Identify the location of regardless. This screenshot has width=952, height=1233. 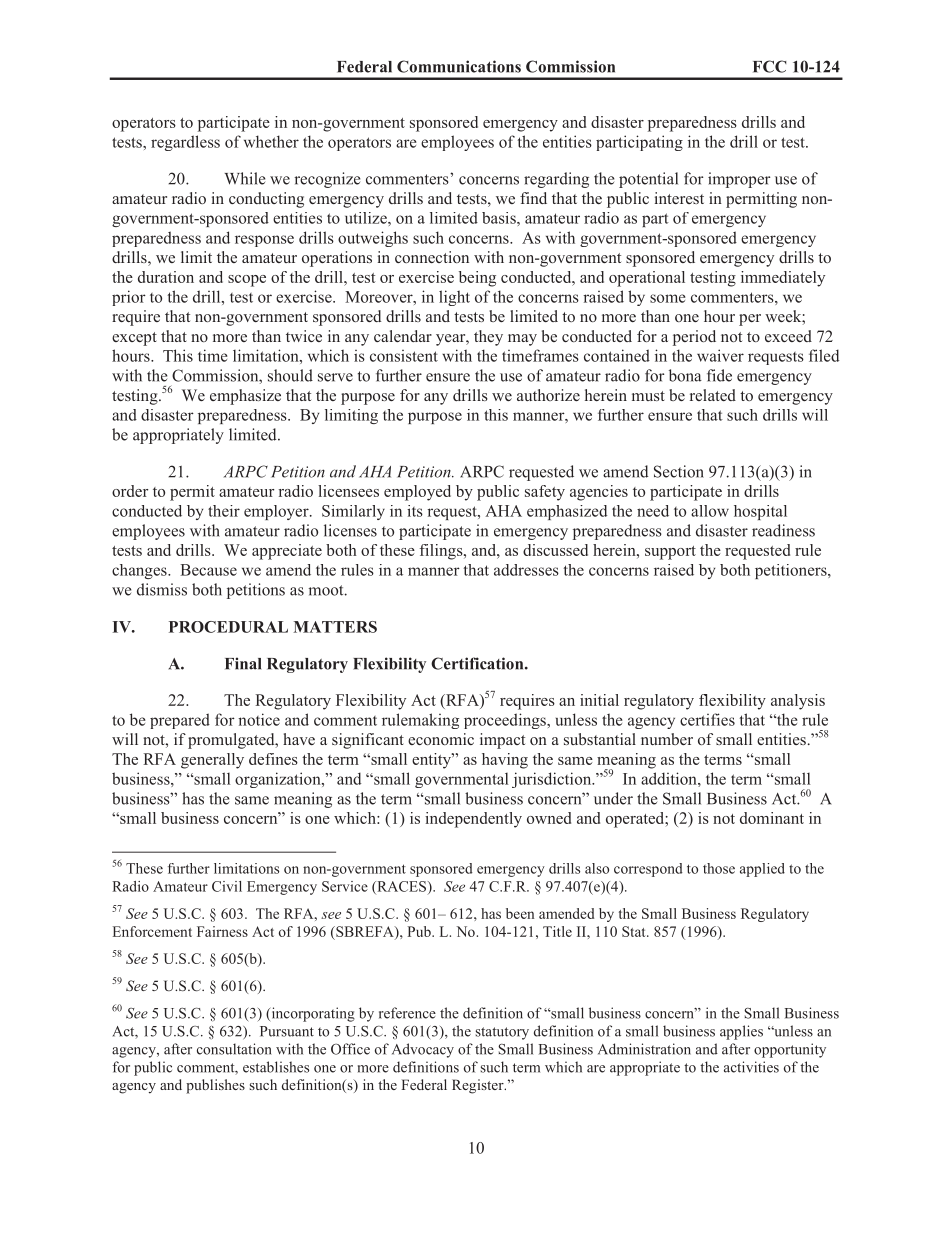
(185, 143).
